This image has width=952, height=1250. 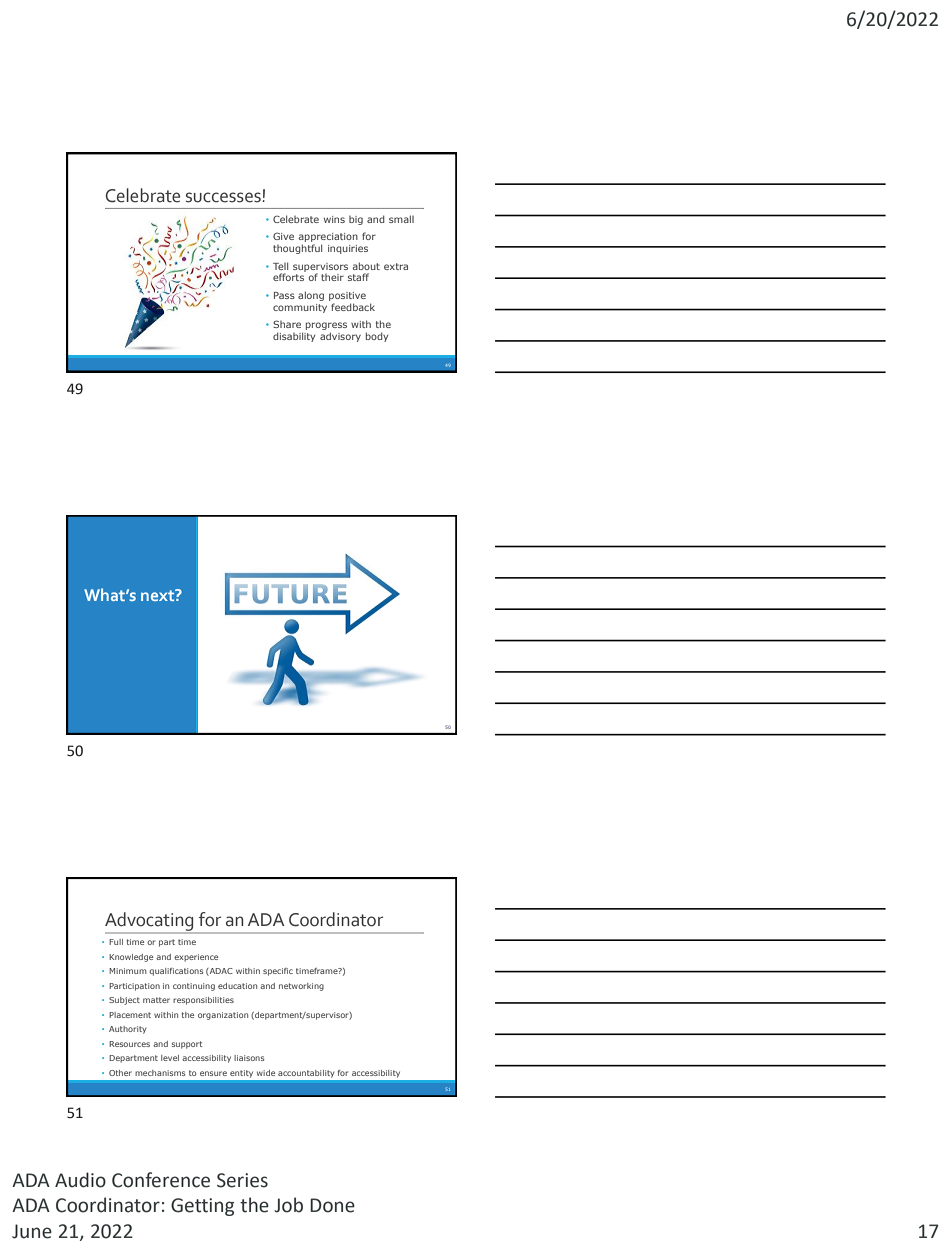 I want to click on successes, so click(x=223, y=197).
